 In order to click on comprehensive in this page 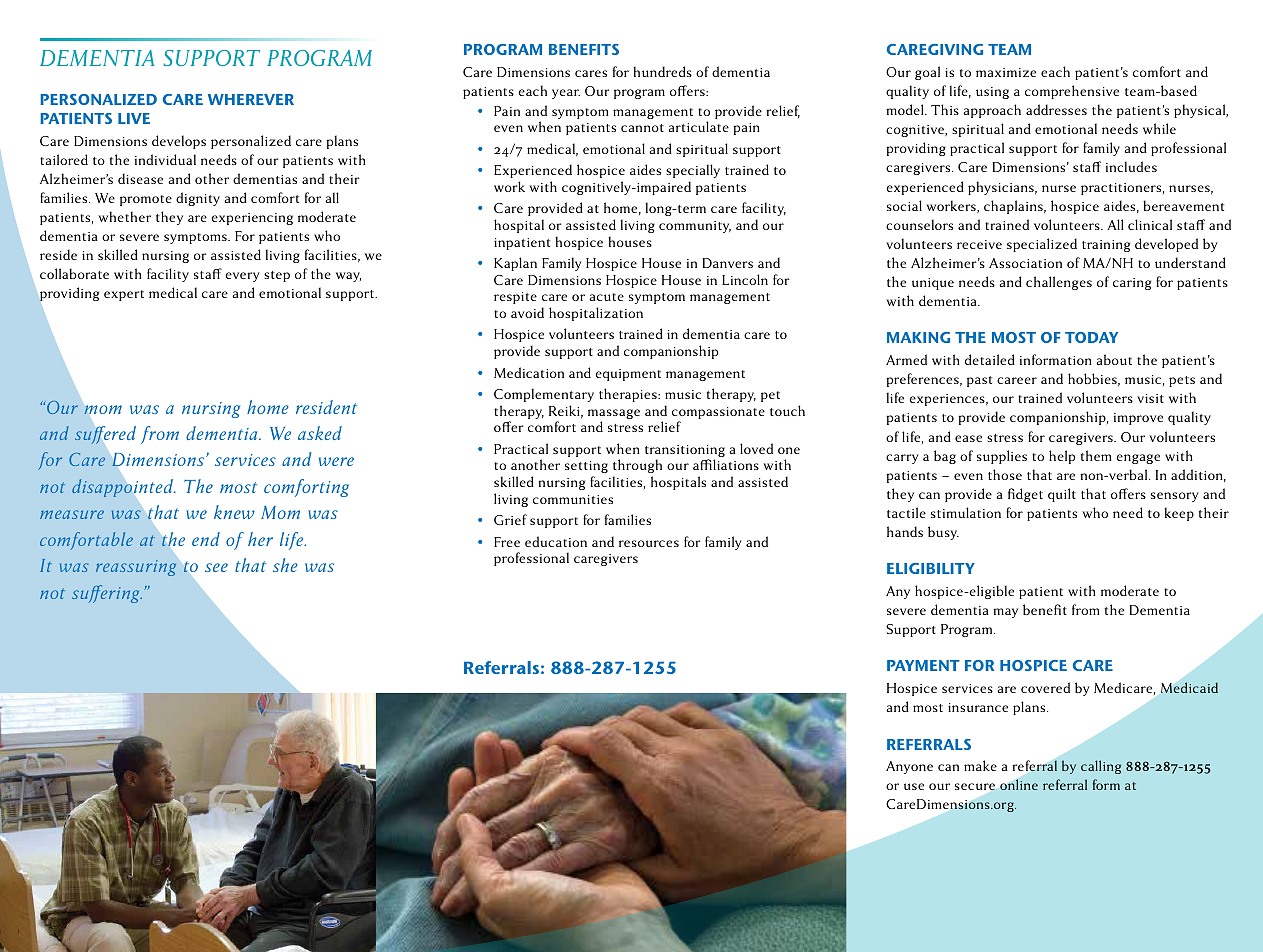, I will do `click(1072, 92)`.
